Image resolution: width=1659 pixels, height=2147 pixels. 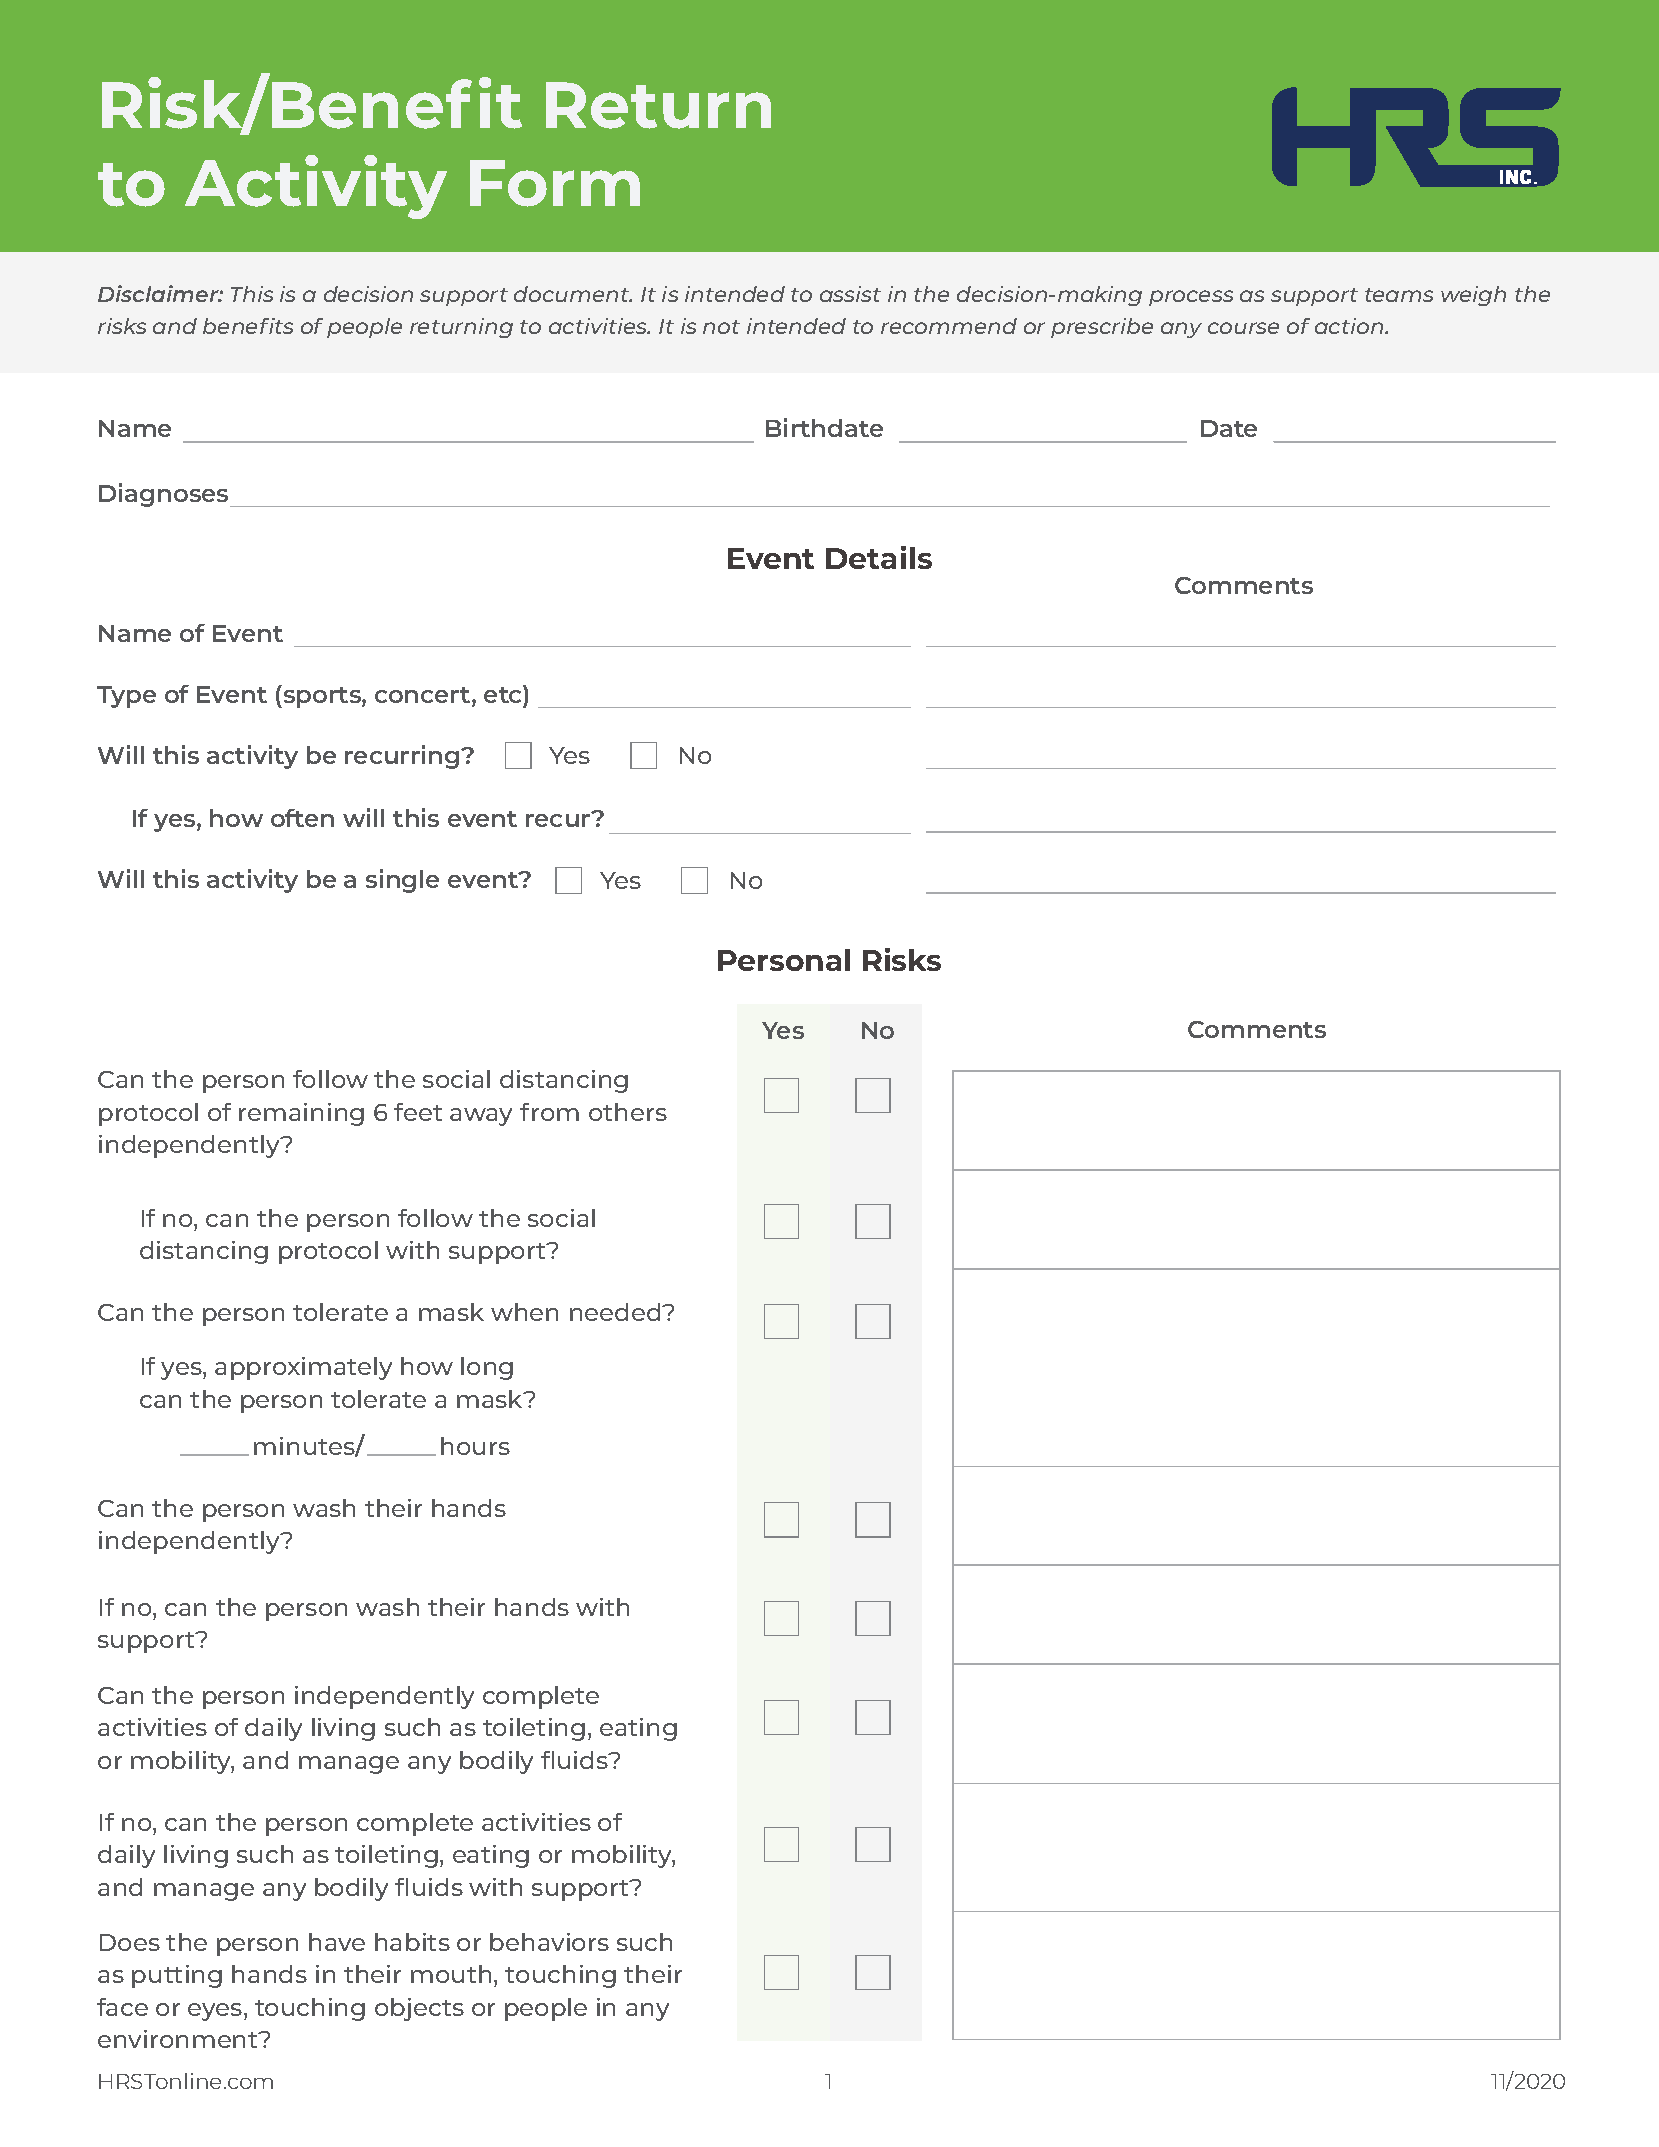 I want to click on have, so click(x=337, y=1942).
